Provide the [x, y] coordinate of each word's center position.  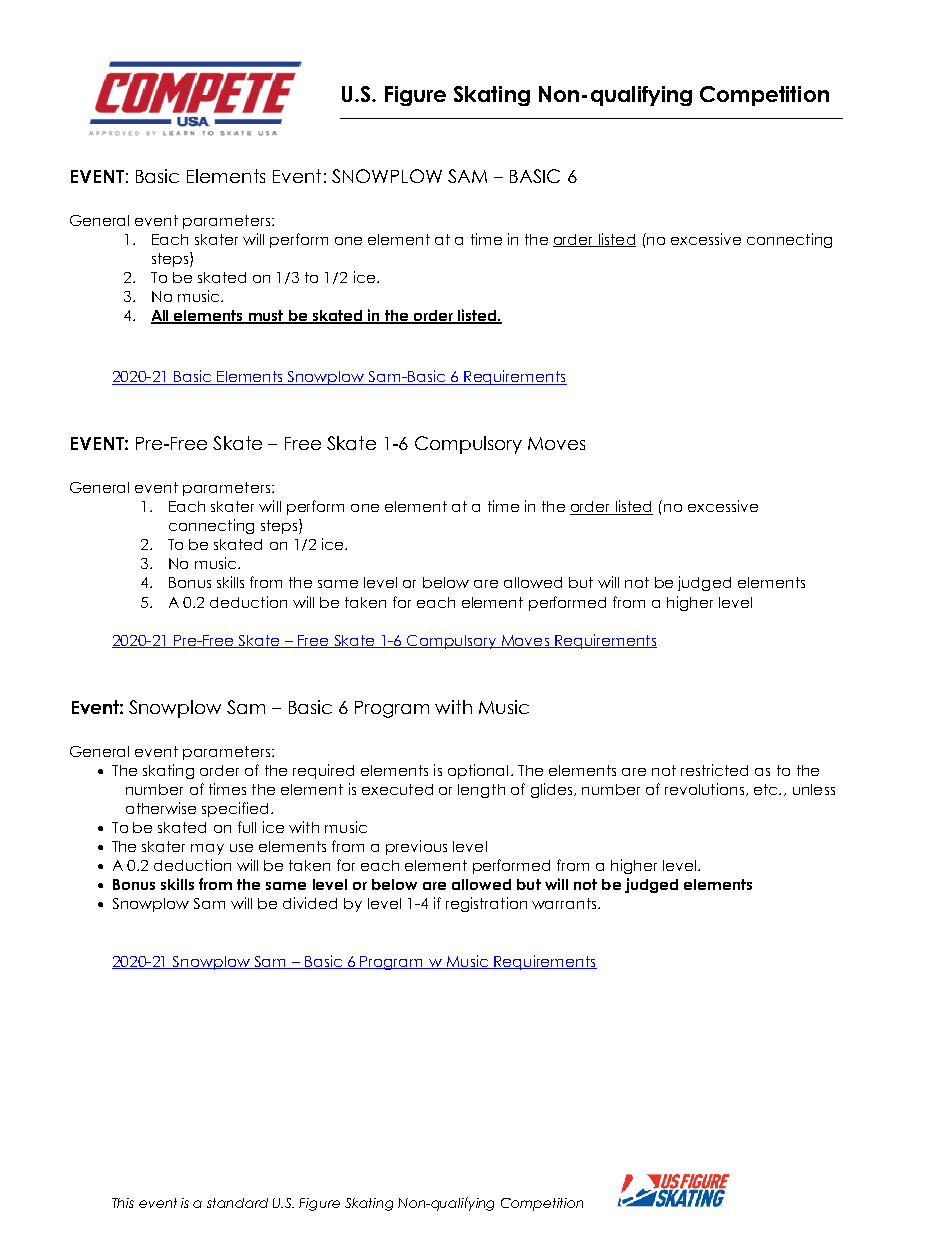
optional [478, 771]
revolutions [704, 789]
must [266, 317]
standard [237, 1203]
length [481, 791]
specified [235, 809]
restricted [714, 770]
